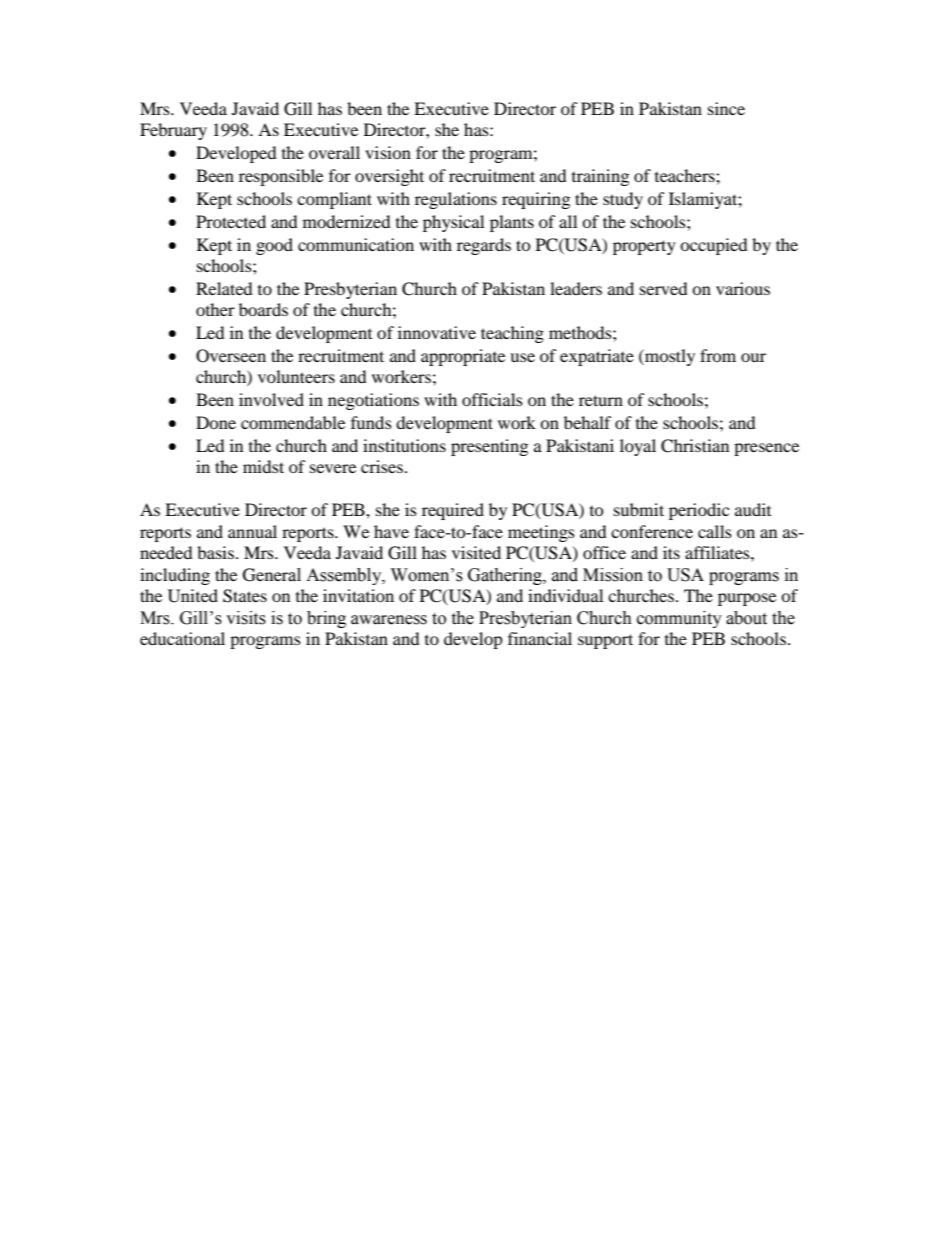 This screenshot has width=952, height=1233. I want to click on since, so click(726, 108).
